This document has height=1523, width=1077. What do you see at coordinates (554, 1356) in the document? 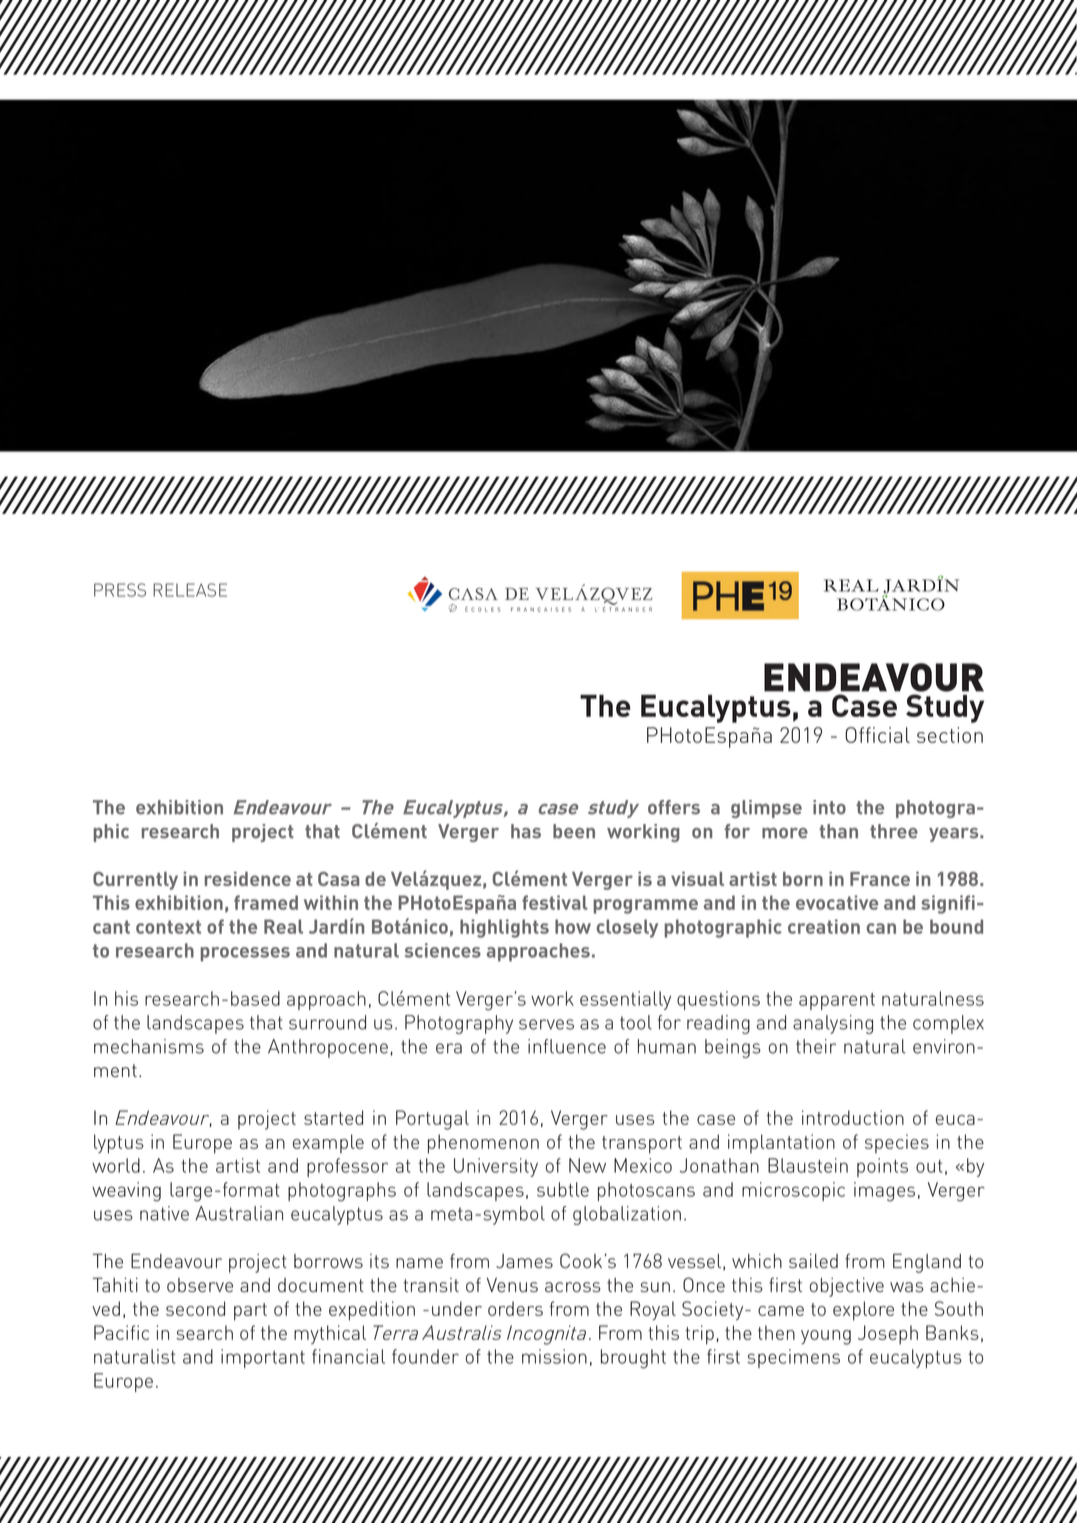
I see `mission` at bounding box center [554, 1356].
